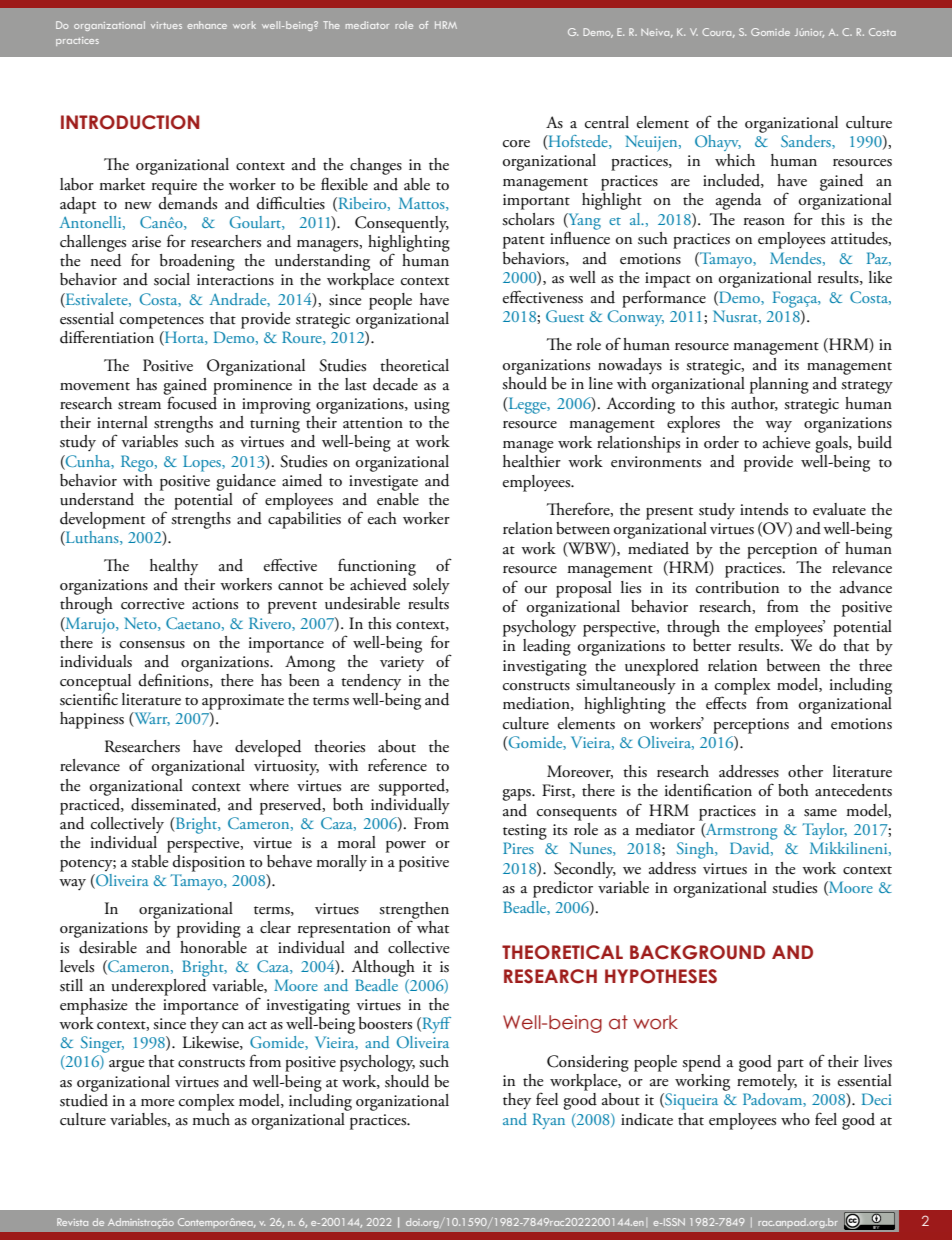 The image size is (952, 1240). I want to click on Ryan, so click(549, 1121).
